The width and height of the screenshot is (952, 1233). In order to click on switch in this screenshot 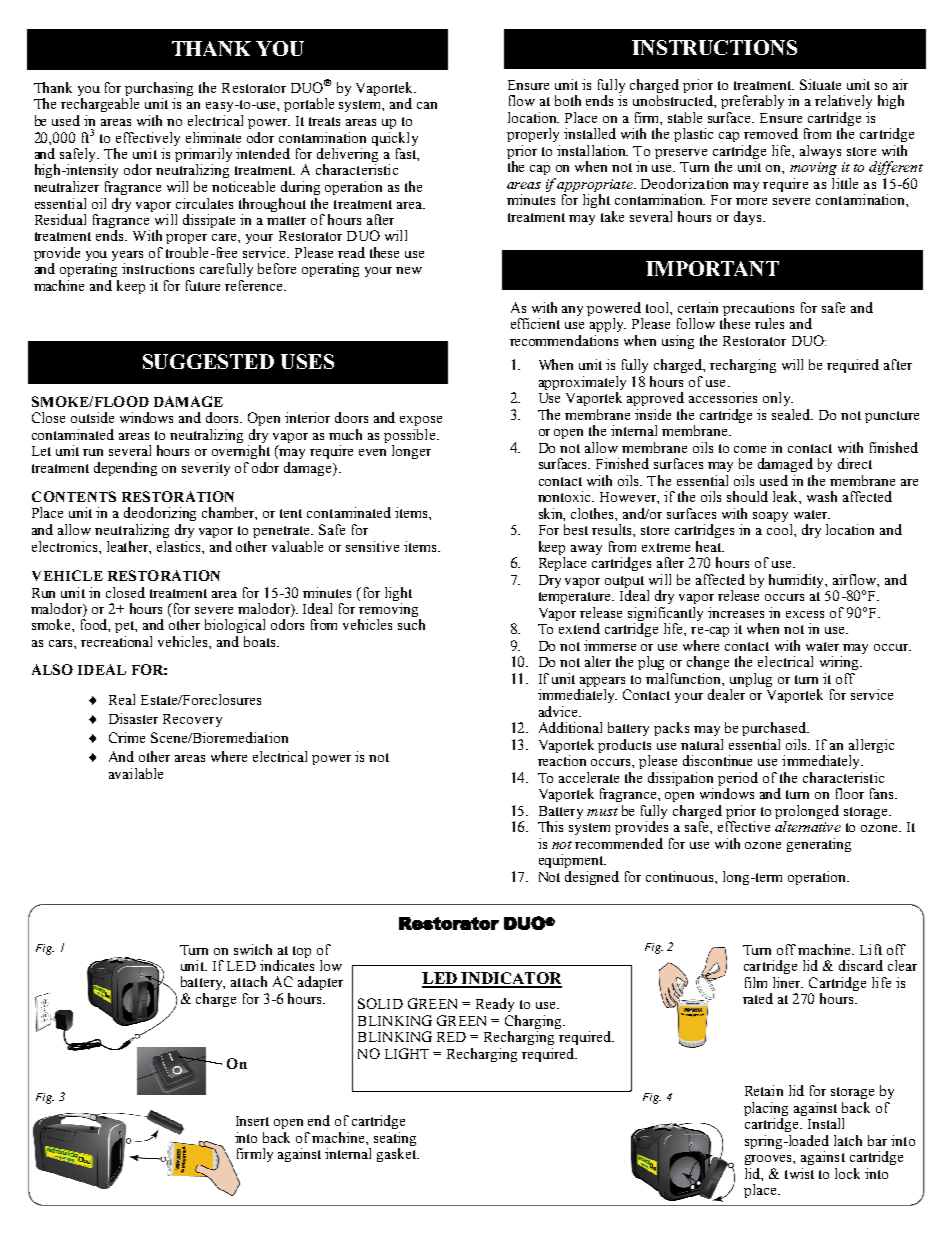, I will do `click(253, 949)`.
